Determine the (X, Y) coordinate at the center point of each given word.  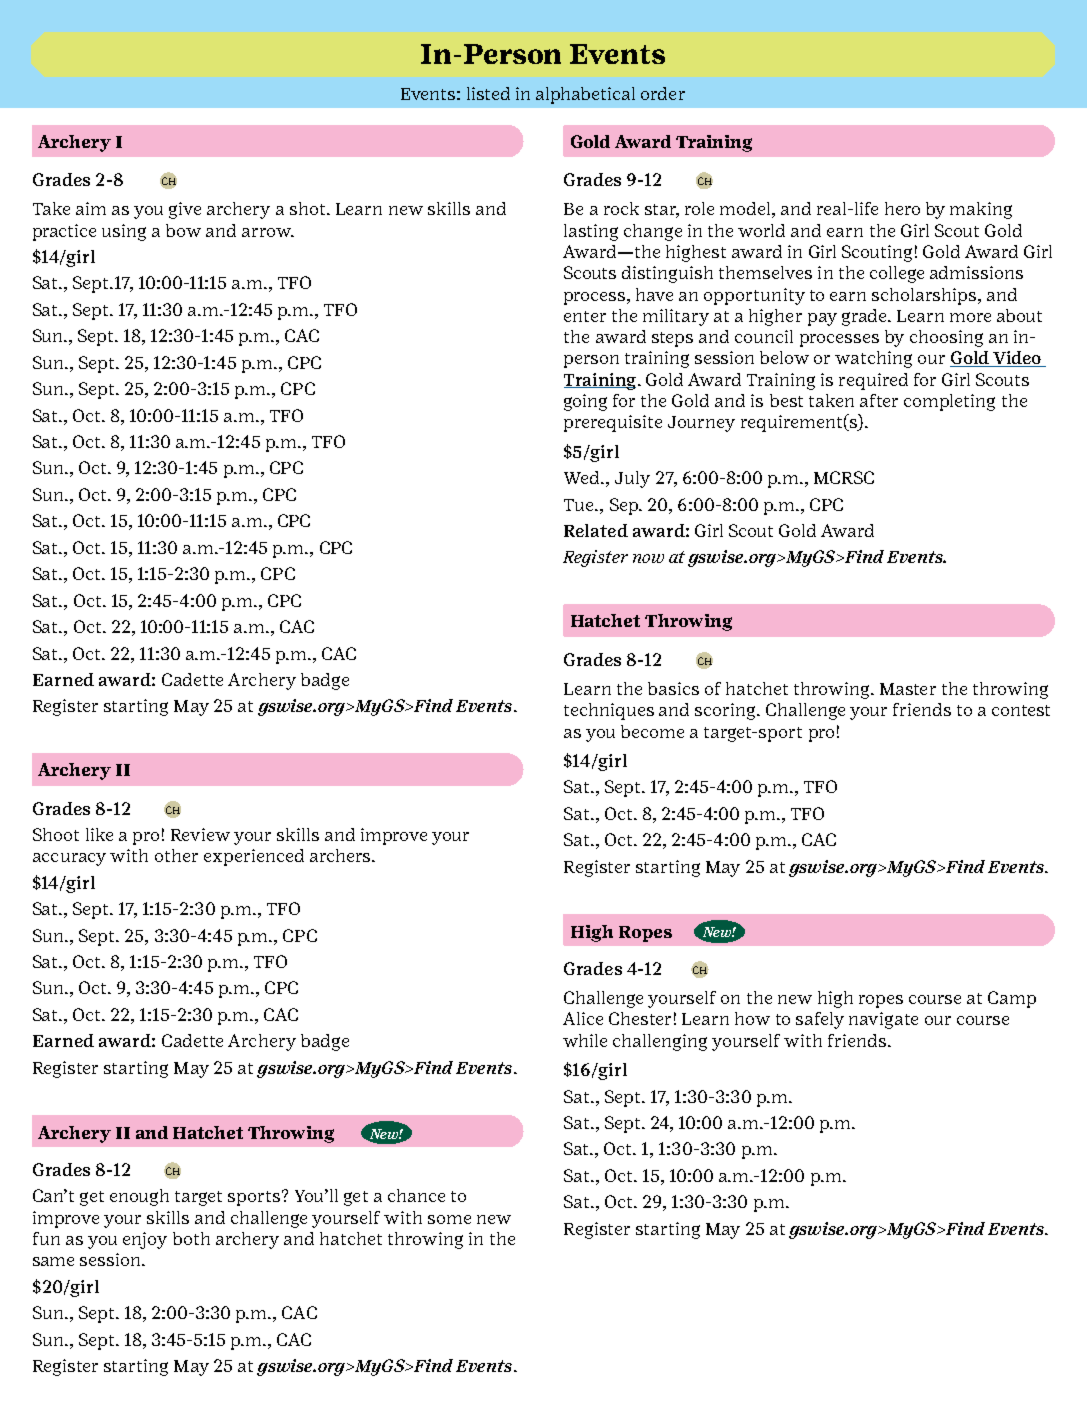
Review (200, 834)
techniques (609, 711)
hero (902, 208)
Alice (583, 1018)
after (879, 400)
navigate (883, 1020)
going (585, 402)
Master (908, 689)
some (449, 1219)
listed (488, 93)
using (124, 232)
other (176, 855)
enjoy (145, 1240)
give (185, 210)
